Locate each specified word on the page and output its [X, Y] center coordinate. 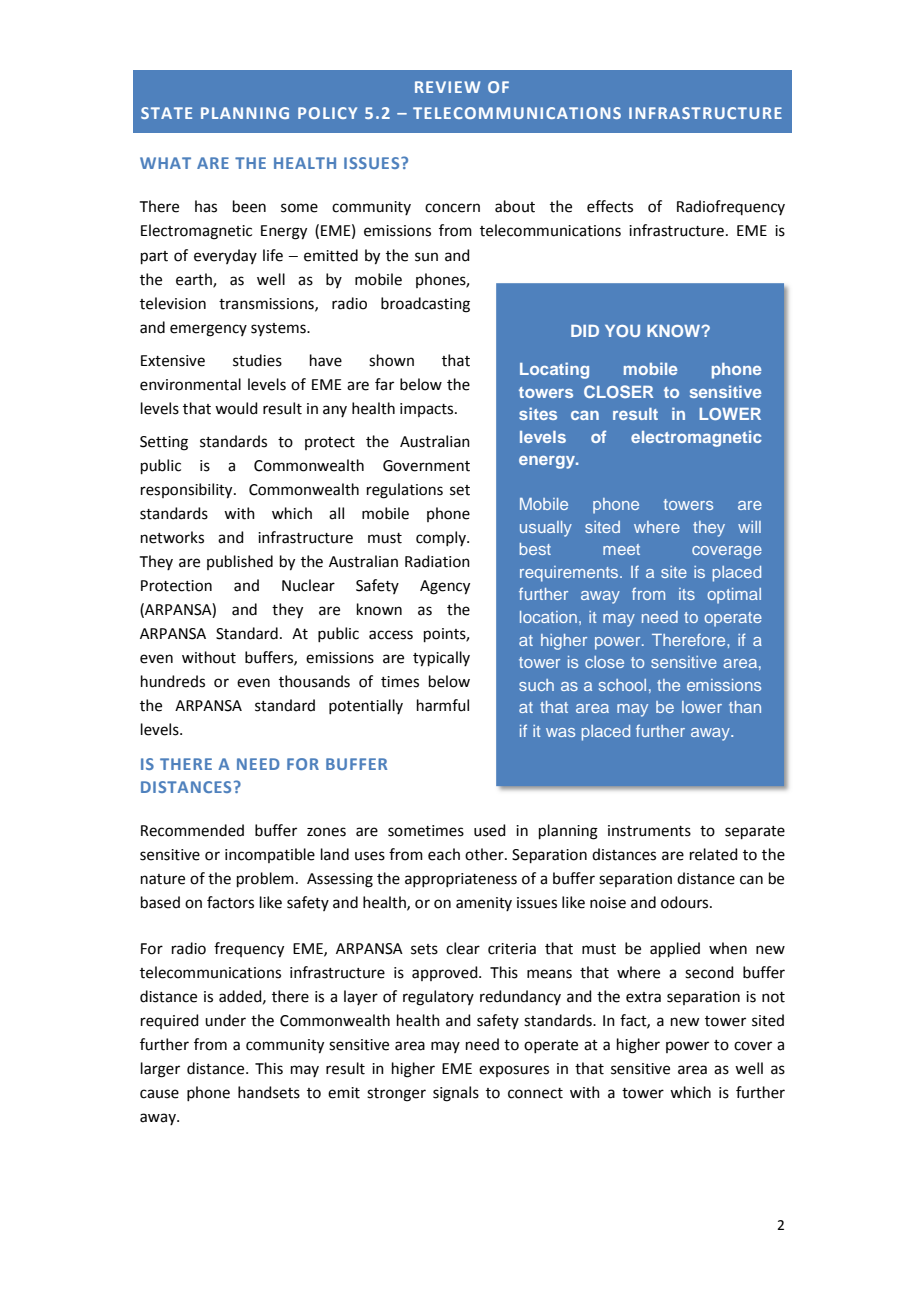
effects [610, 206]
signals [456, 1094]
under [225, 1020]
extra [643, 997]
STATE [166, 113]
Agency [445, 587]
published [240, 562]
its [687, 594]
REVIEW [447, 87]
